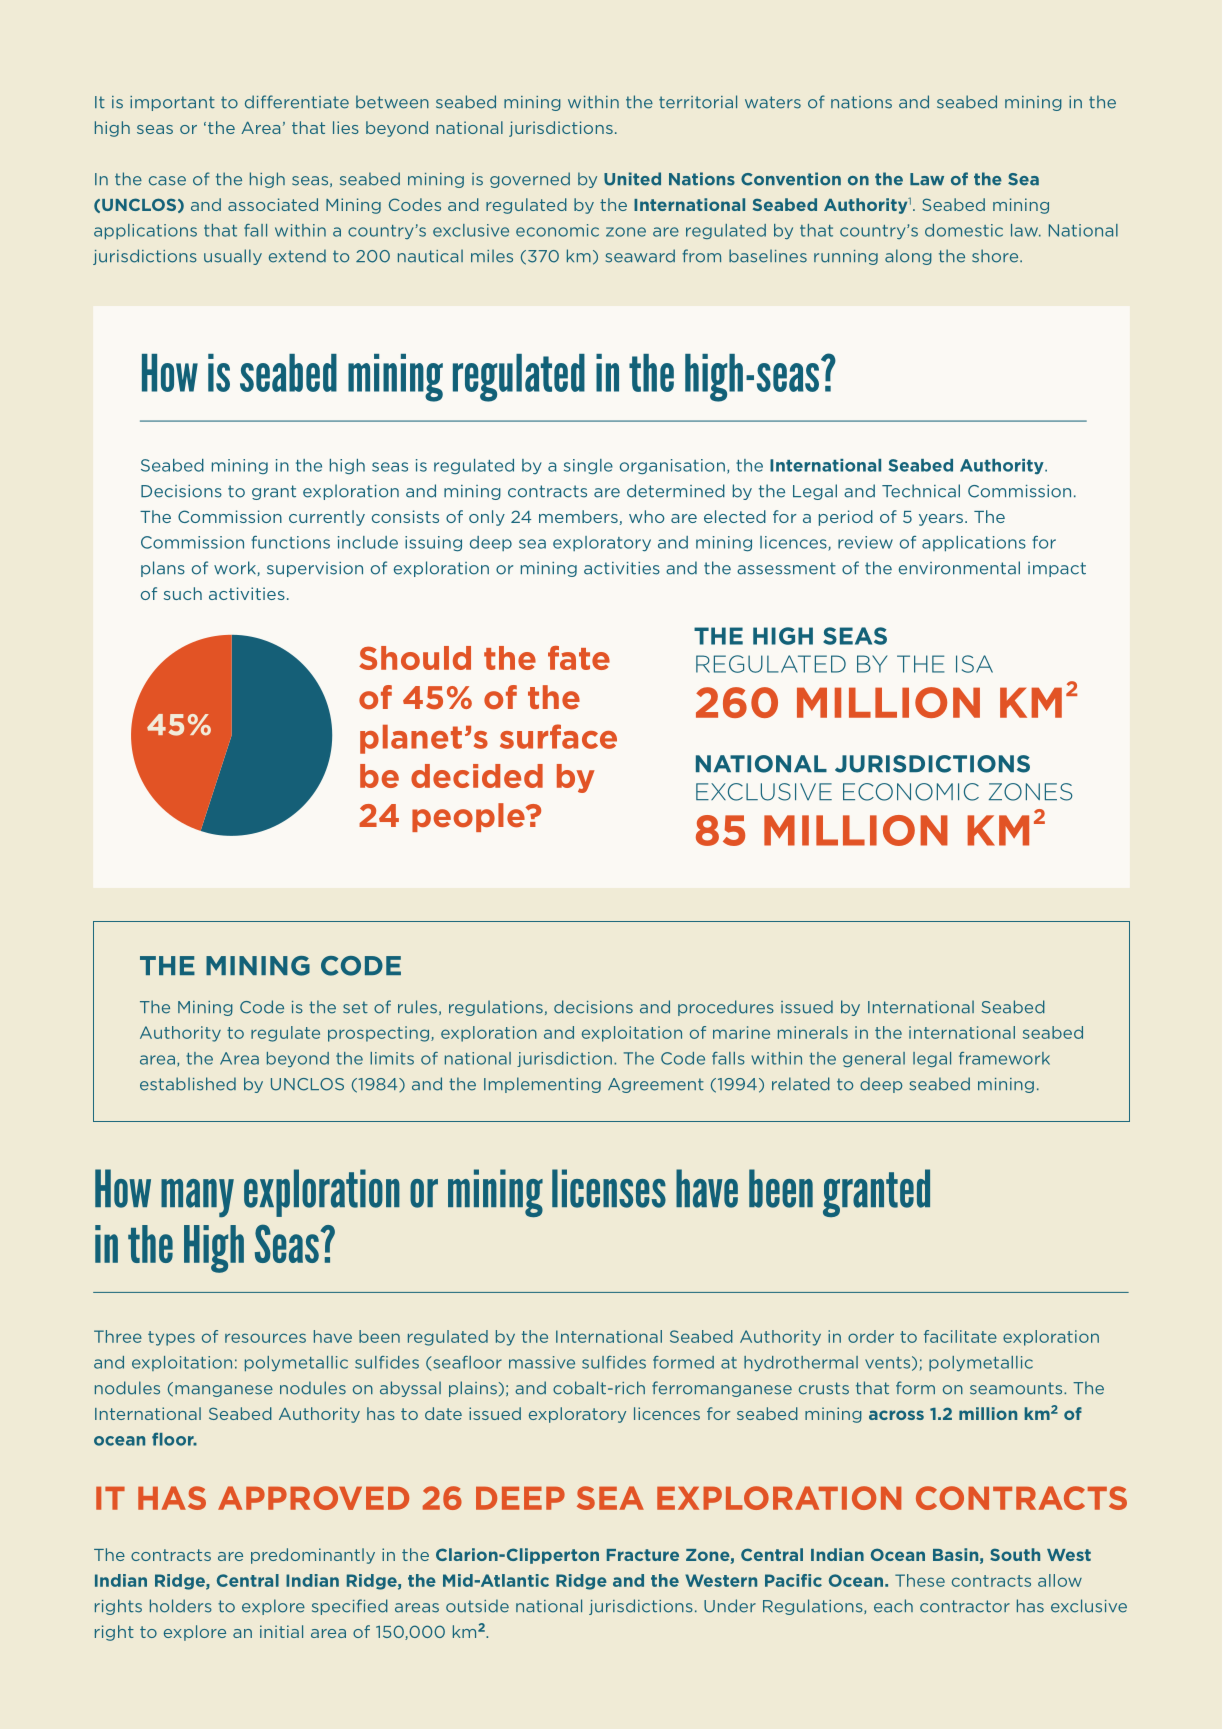 This image has height=1729, width=1223. Describe the element at coordinates (183, 593) in the image. I see `such` at that location.
